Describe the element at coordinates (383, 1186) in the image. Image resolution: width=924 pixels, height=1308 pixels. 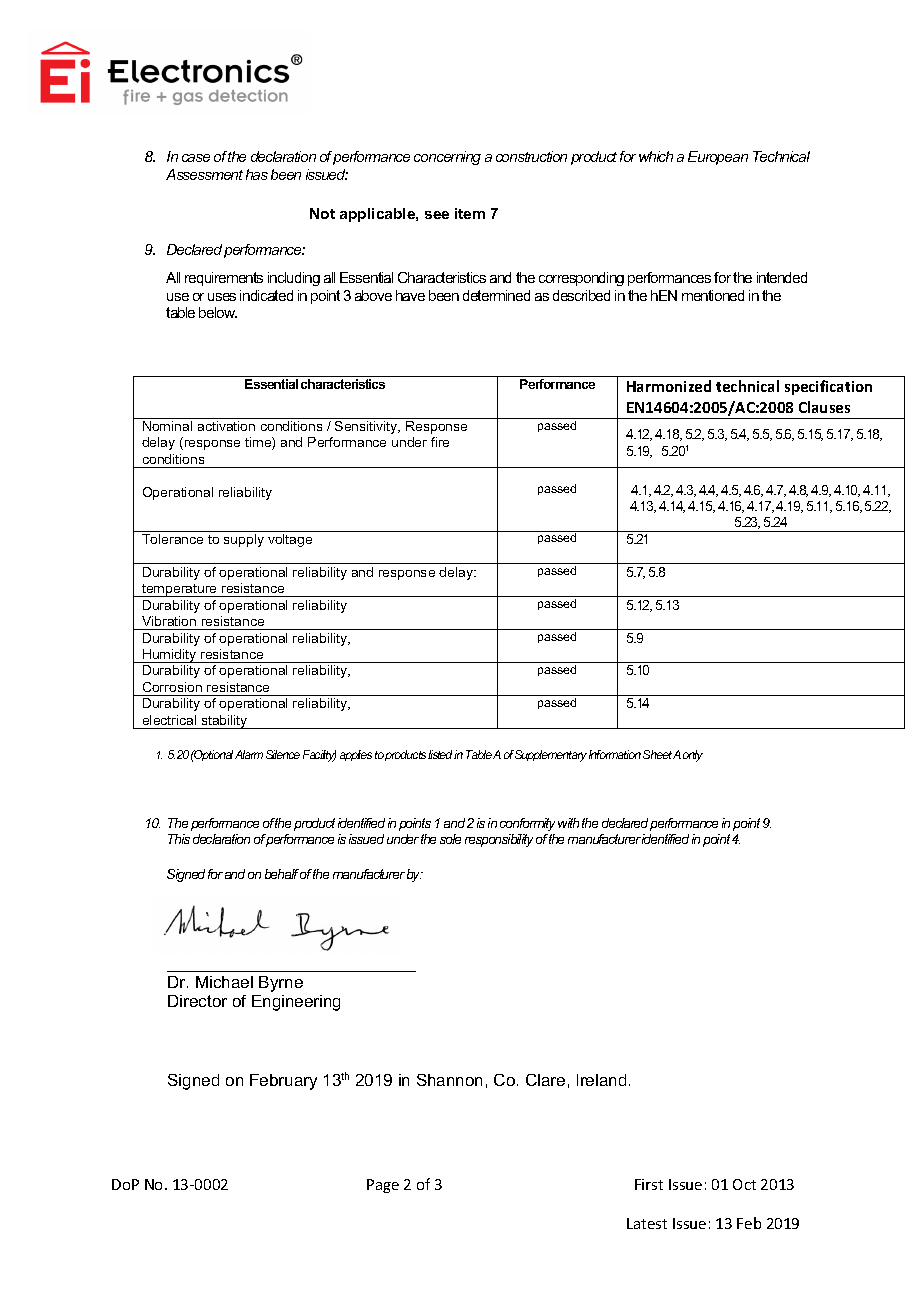
I see `Page` at that location.
